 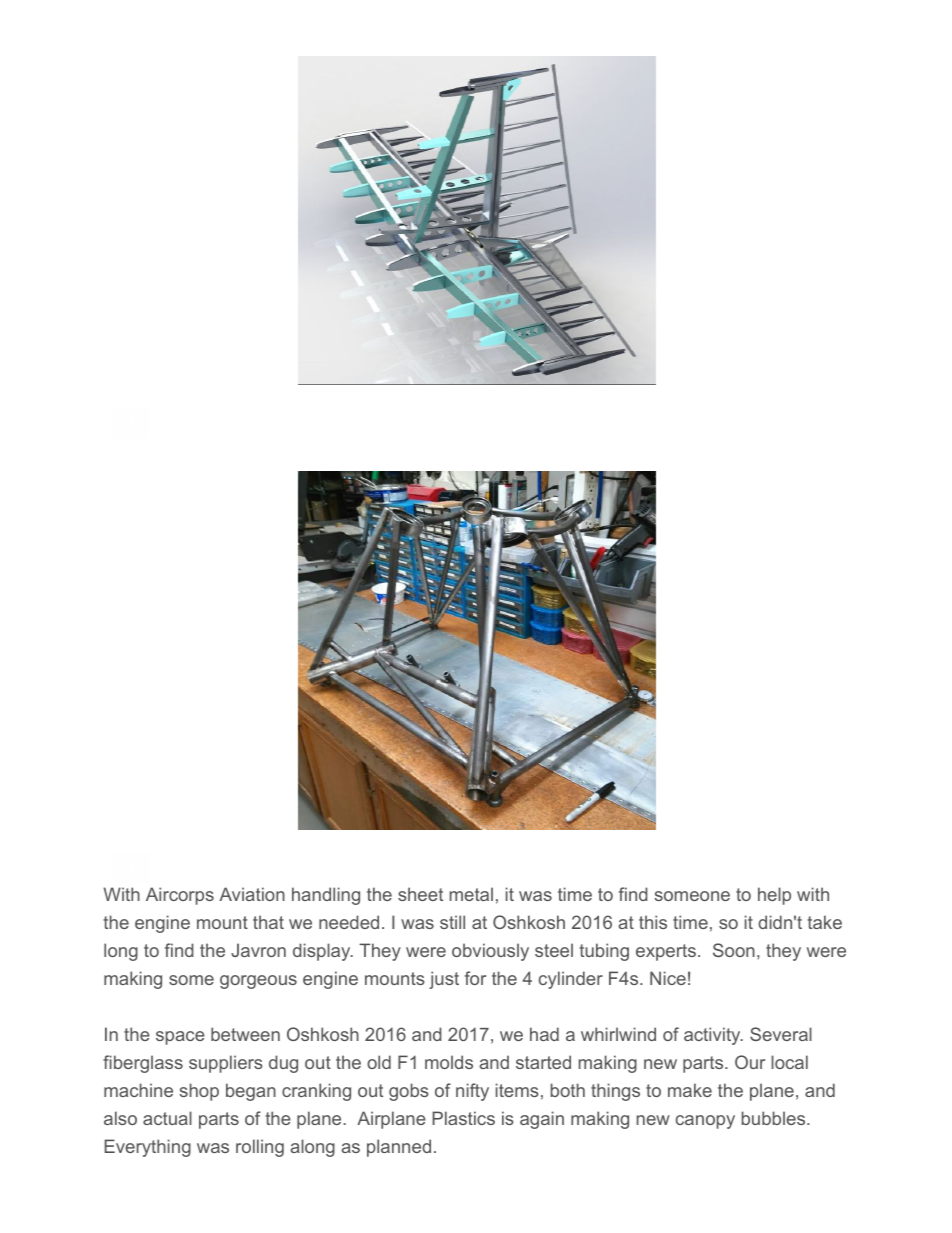 What do you see at coordinates (471, 894) in the screenshot?
I see `metal` at bounding box center [471, 894].
